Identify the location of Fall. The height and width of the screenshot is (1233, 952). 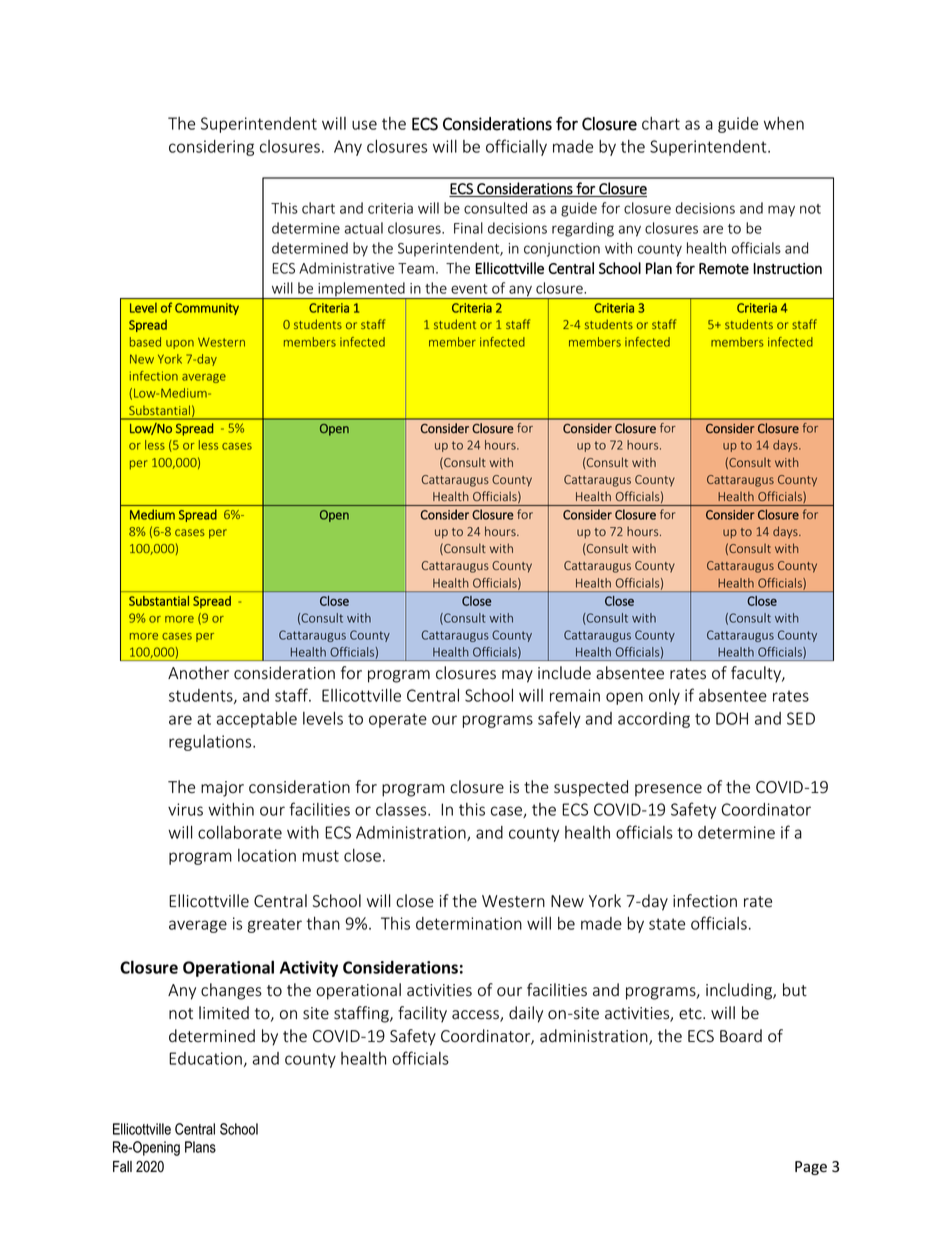
(122, 1167).
